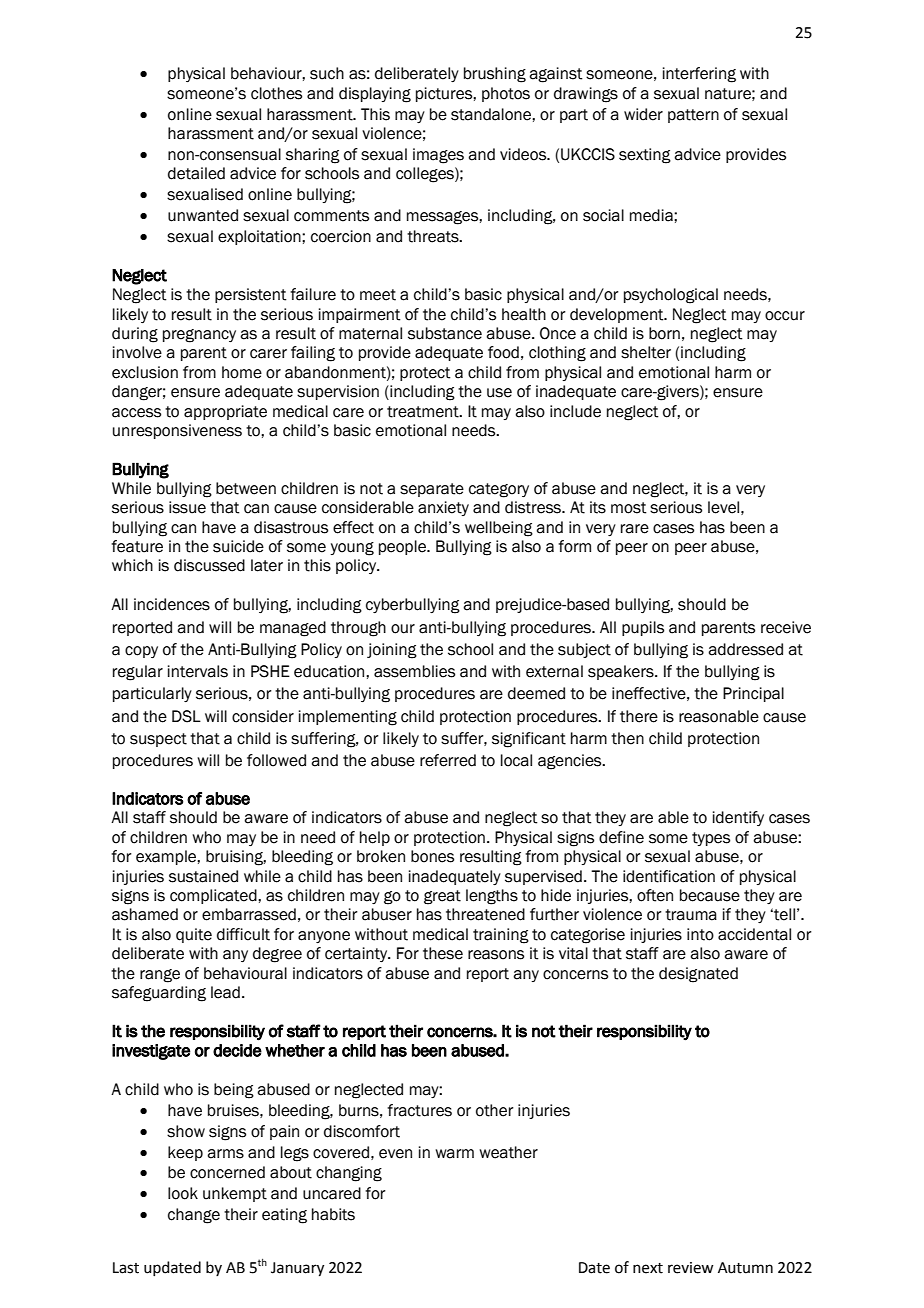  What do you see at coordinates (198, 671) in the screenshot?
I see `intervals` at bounding box center [198, 671].
